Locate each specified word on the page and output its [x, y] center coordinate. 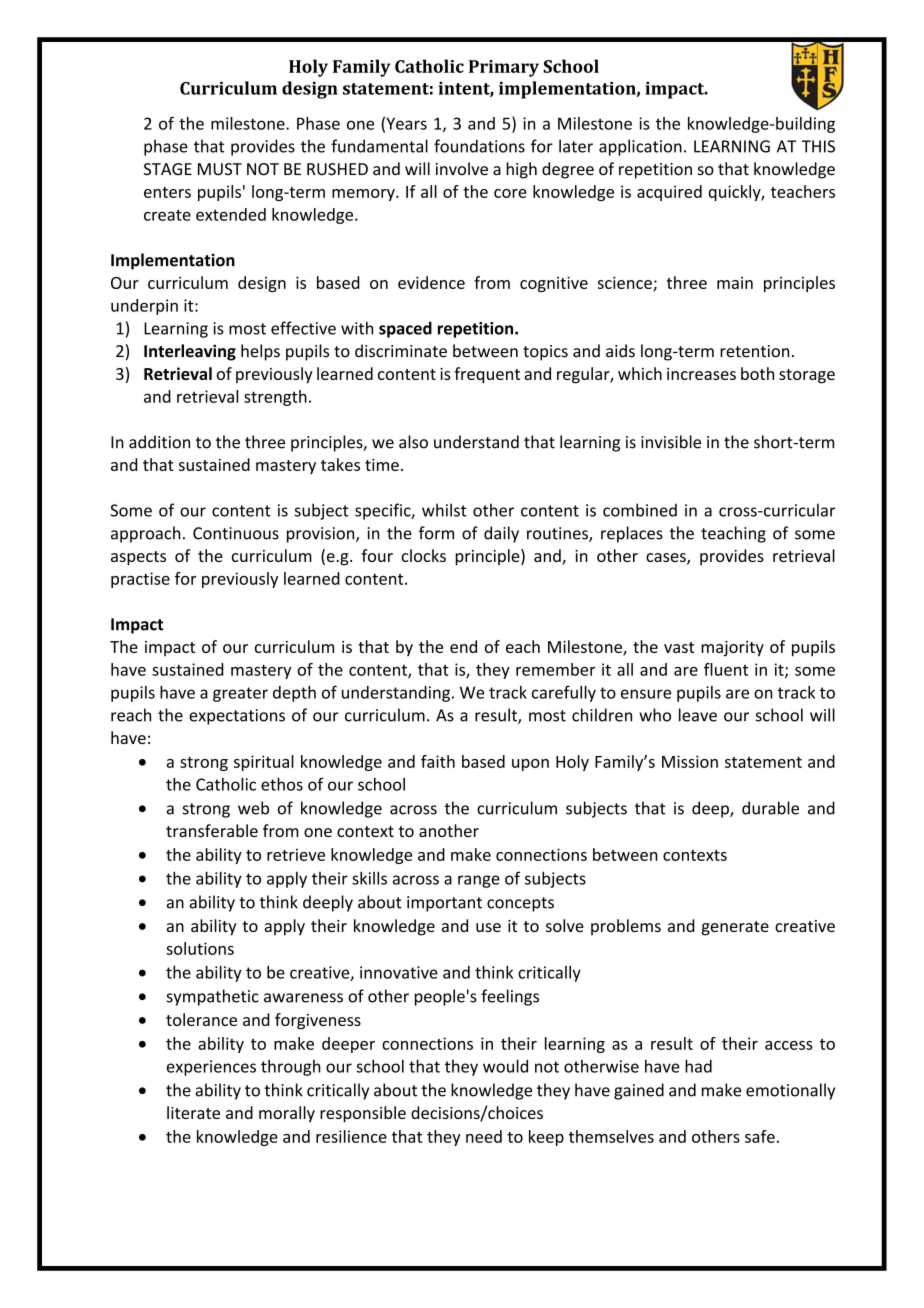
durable [770, 808]
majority [732, 649]
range [479, 881]
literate [193, 1112]
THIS [818, 146]
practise [140, 580]
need [484, 1136]
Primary [504, 68]
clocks [423, 555]
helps [260, 352]
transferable [212, 830]
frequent [487, 375]
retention [754, 351]
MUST [220, 169]
